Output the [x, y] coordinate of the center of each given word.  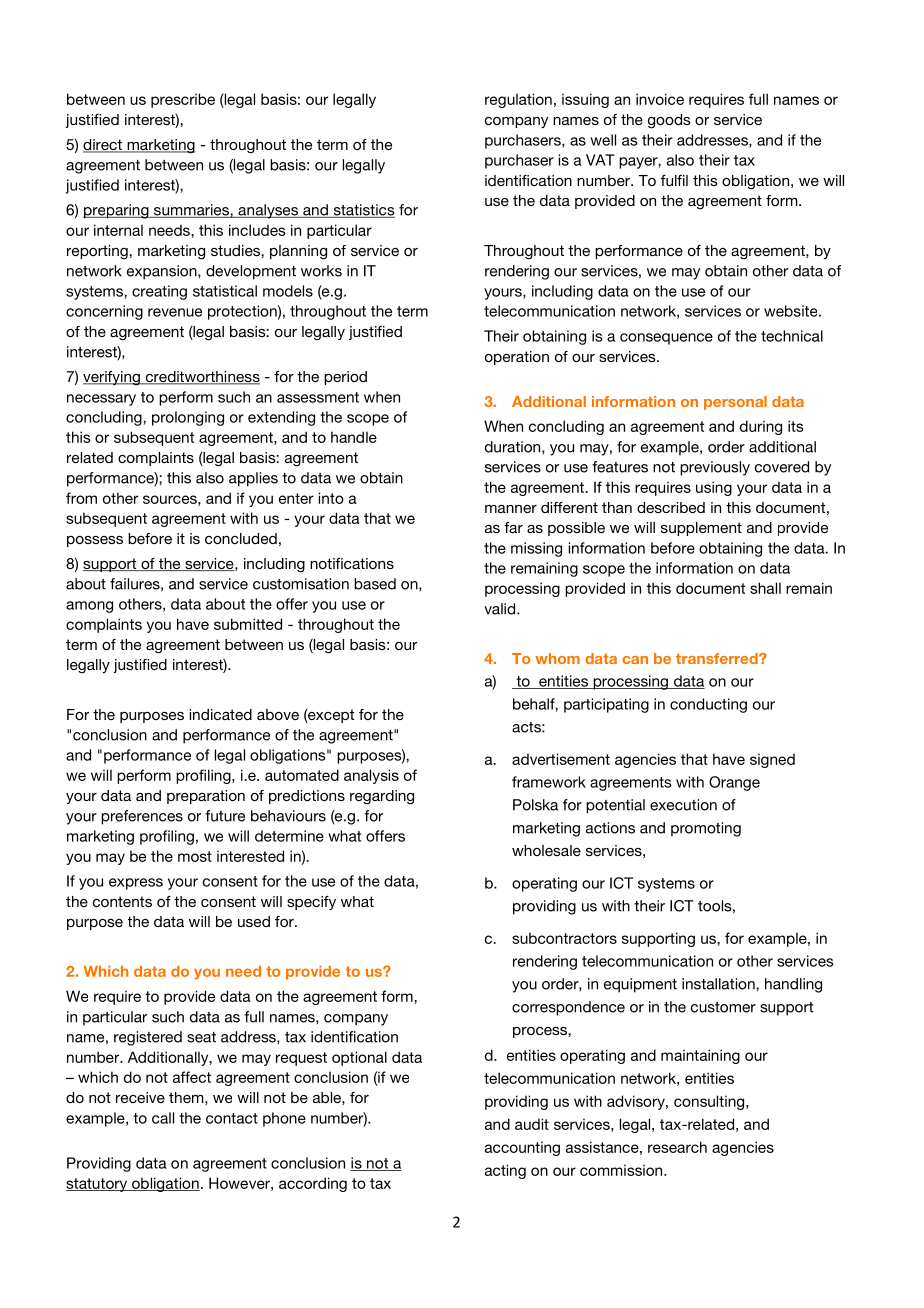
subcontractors [564, 938]
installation [719, 984]
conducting [708, 705]
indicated [221, 714]
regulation [518, 100]
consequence [666, 339]
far [513, 527]
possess [95, 541]
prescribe [183, 100]
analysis [371, 776]
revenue [175, 312]
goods [669, 121]
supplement [701, 529]
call [163, 1118]
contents [122, 901]
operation [517, 358]
